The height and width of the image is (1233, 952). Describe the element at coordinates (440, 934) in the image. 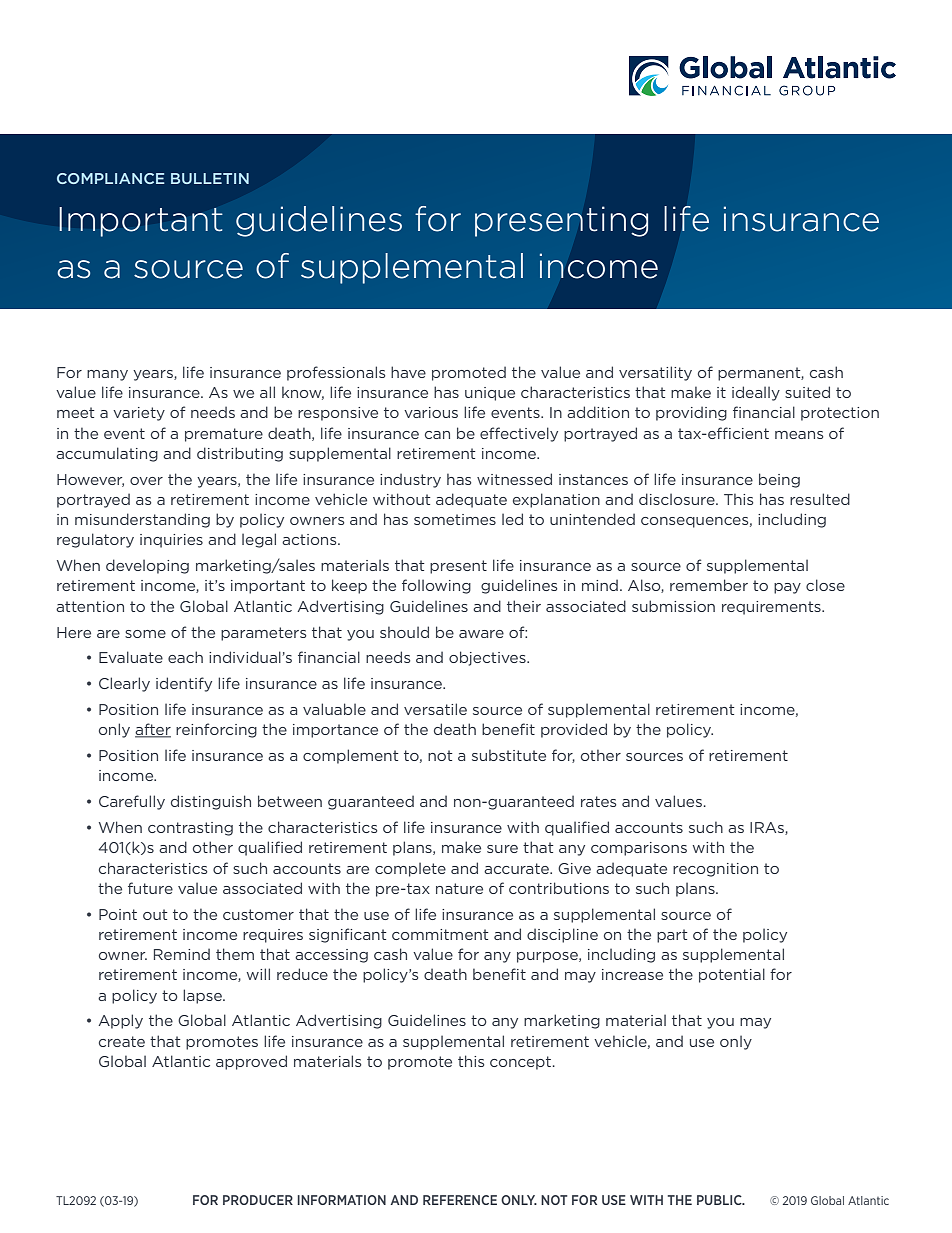

I see `commitment` at that location.
